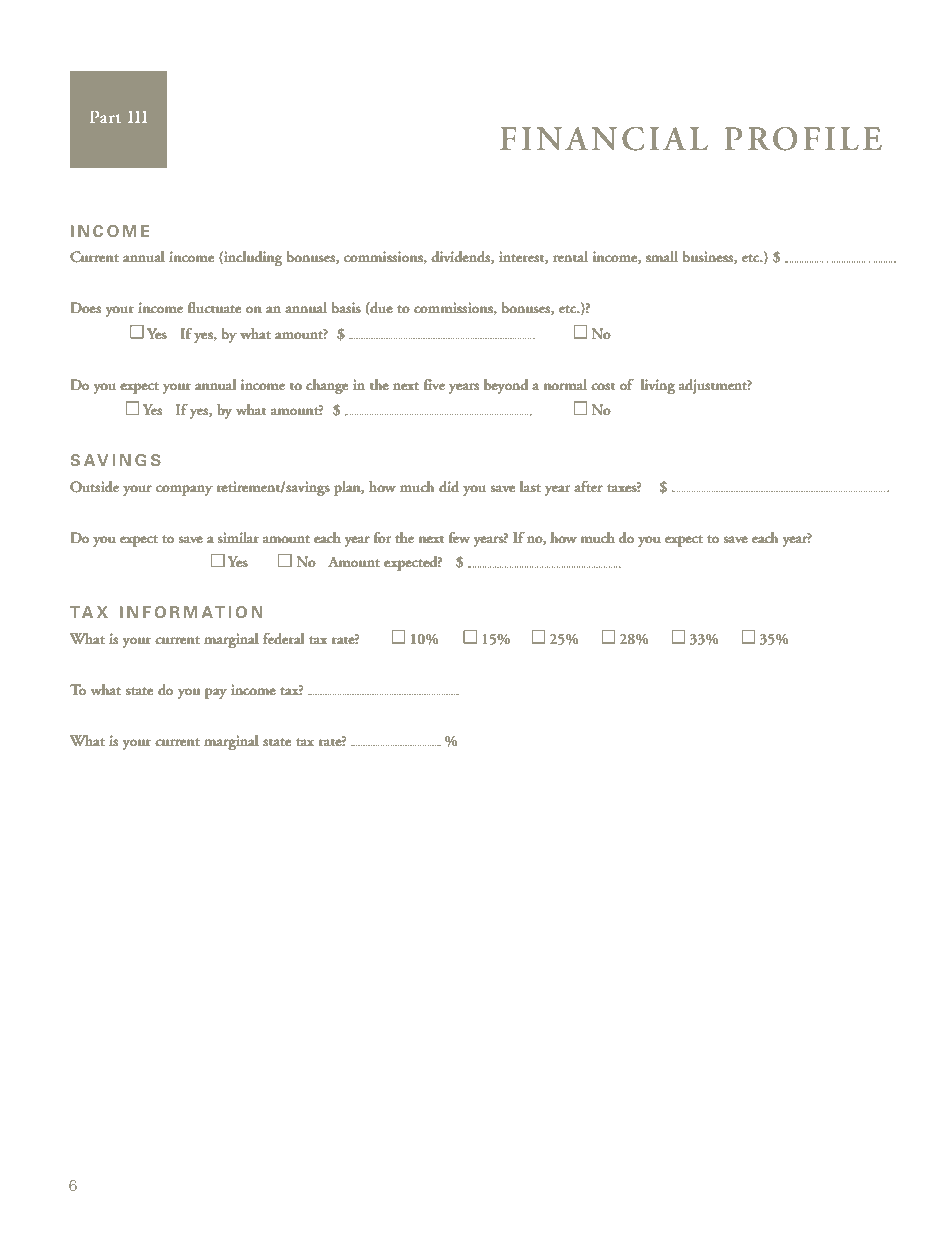 The image size is (952, 1233). I want to click on normal, so click(565, 384).
